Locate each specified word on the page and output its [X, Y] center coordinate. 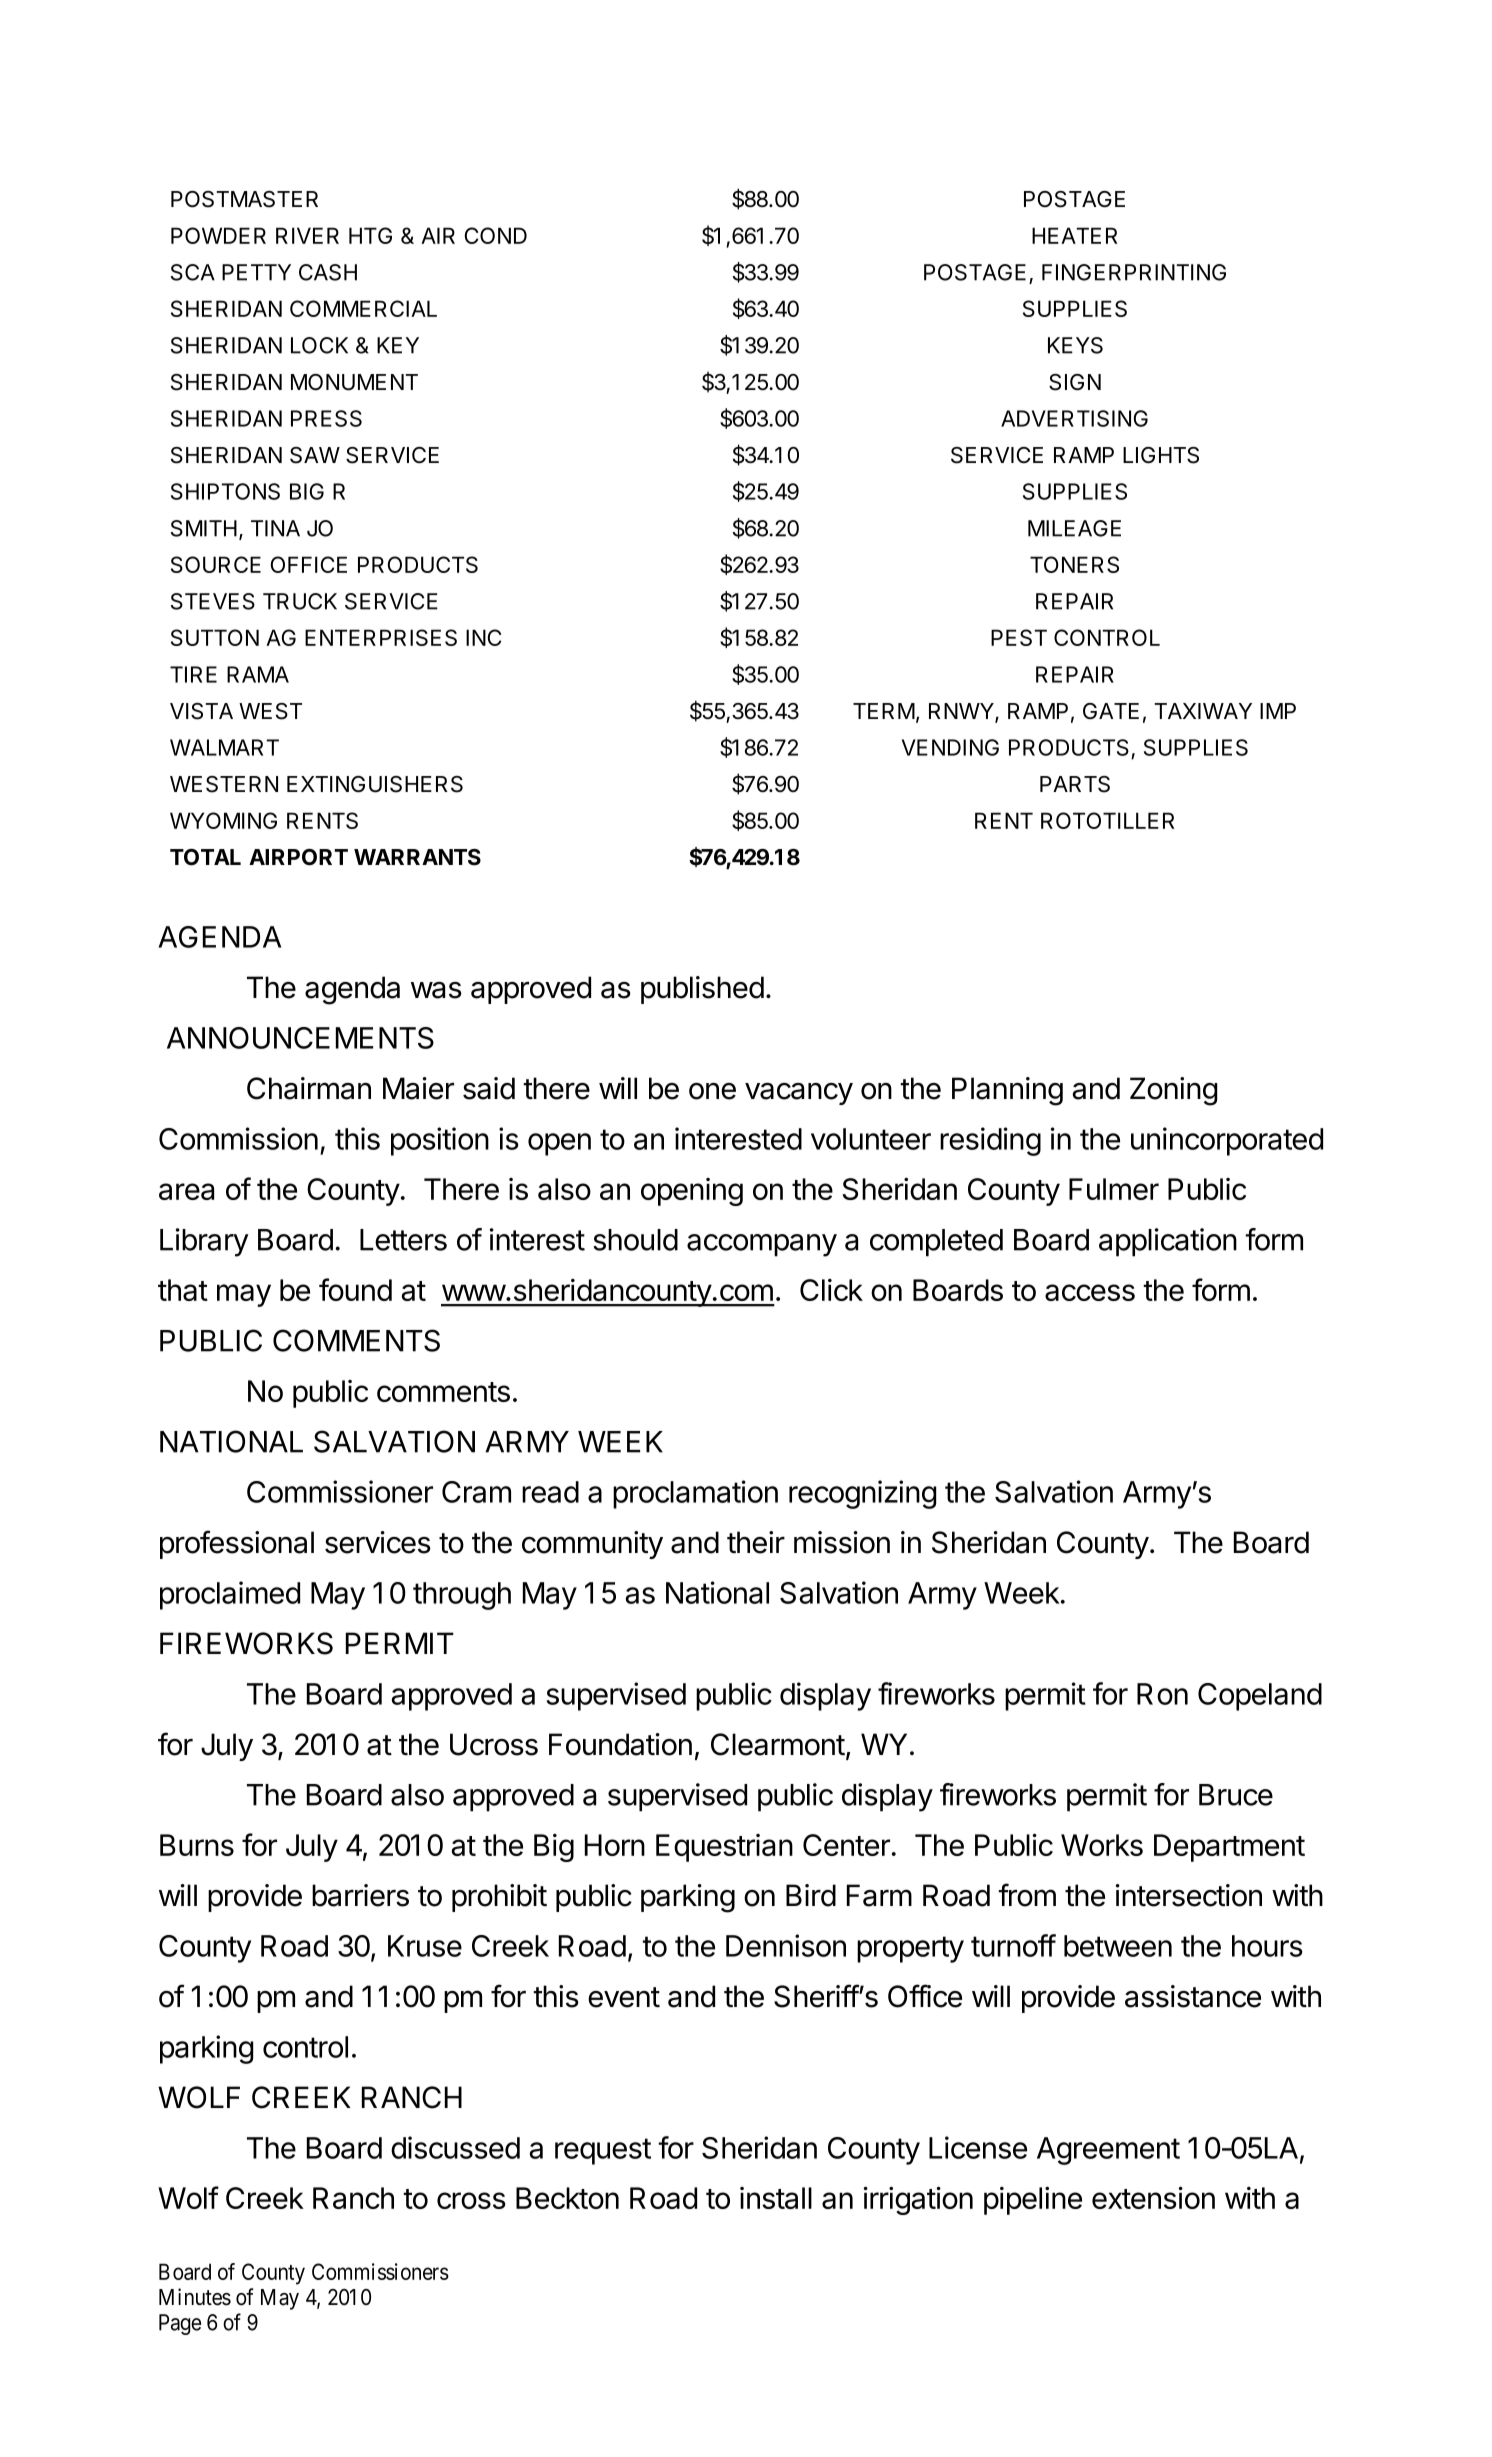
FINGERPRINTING [1134, 272]
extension [1153, 2197]
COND [496, 235]
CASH [328, 272]
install [776, 2198]
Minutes [195, 2297]
